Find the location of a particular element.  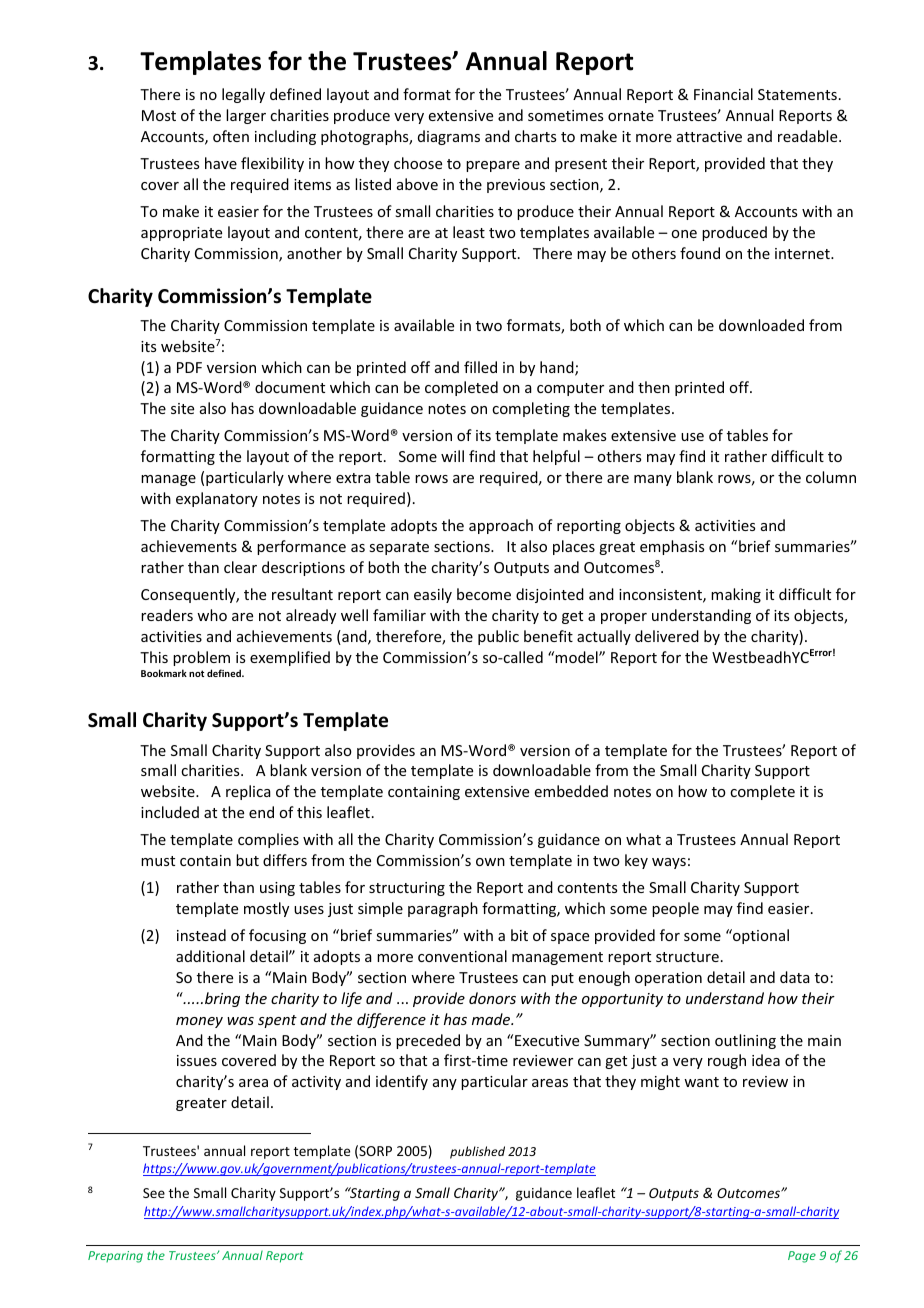

donors is located at coordinates (492, 998).
